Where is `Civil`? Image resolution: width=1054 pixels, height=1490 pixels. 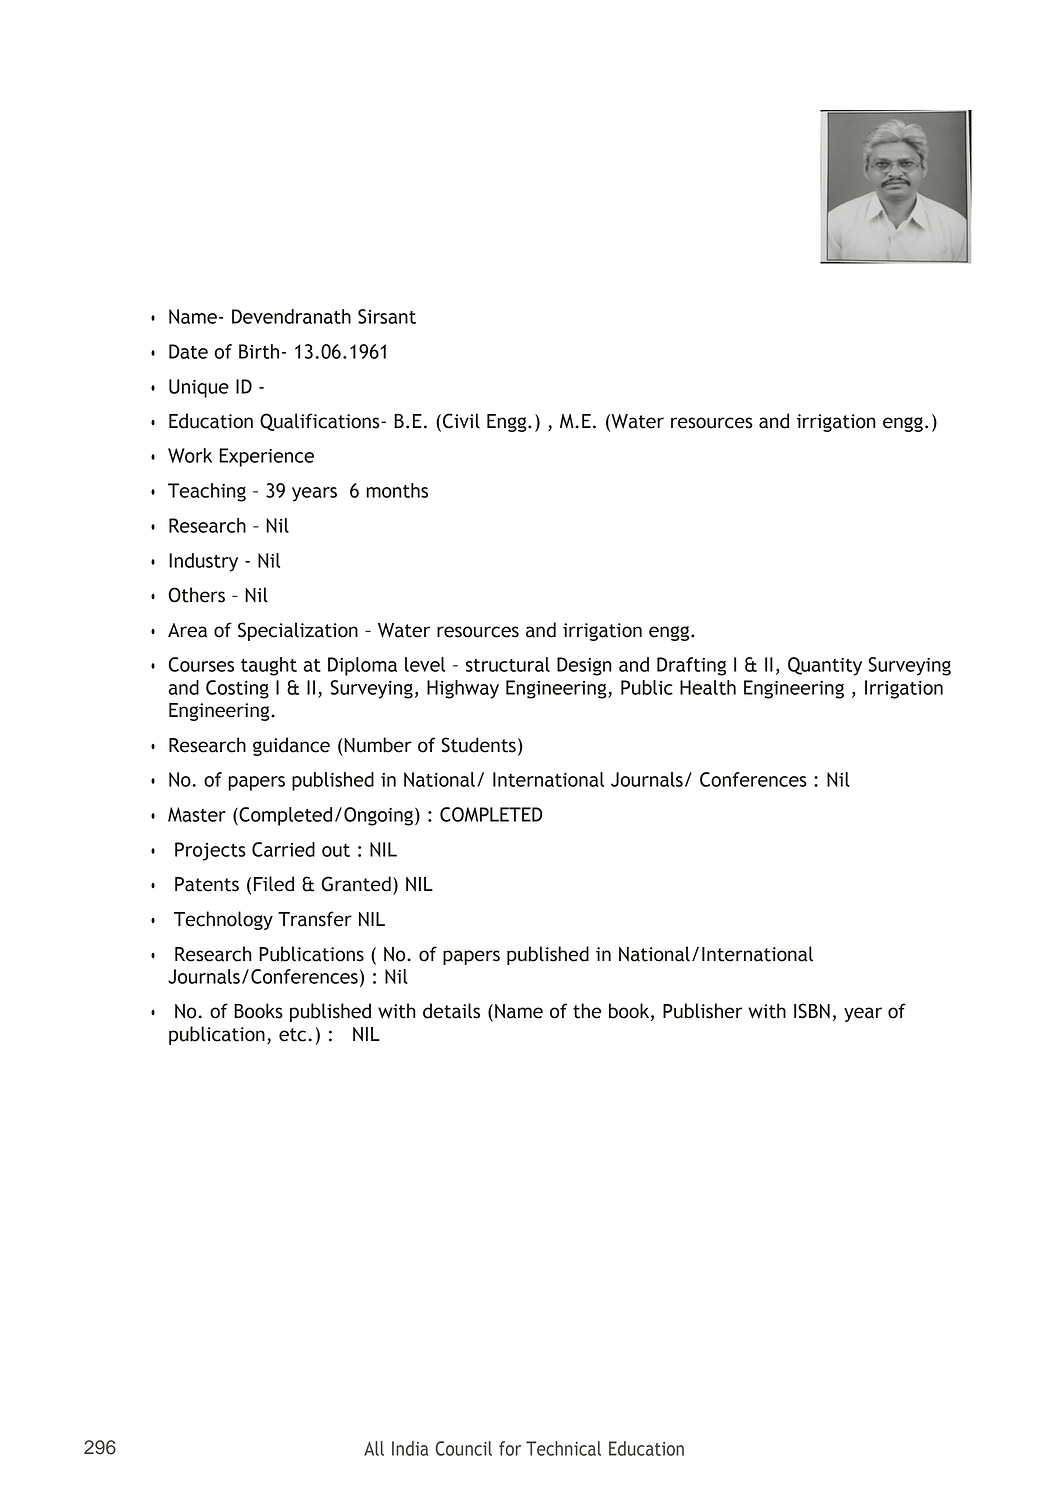 Civil is located at coordinates (460, 422).
